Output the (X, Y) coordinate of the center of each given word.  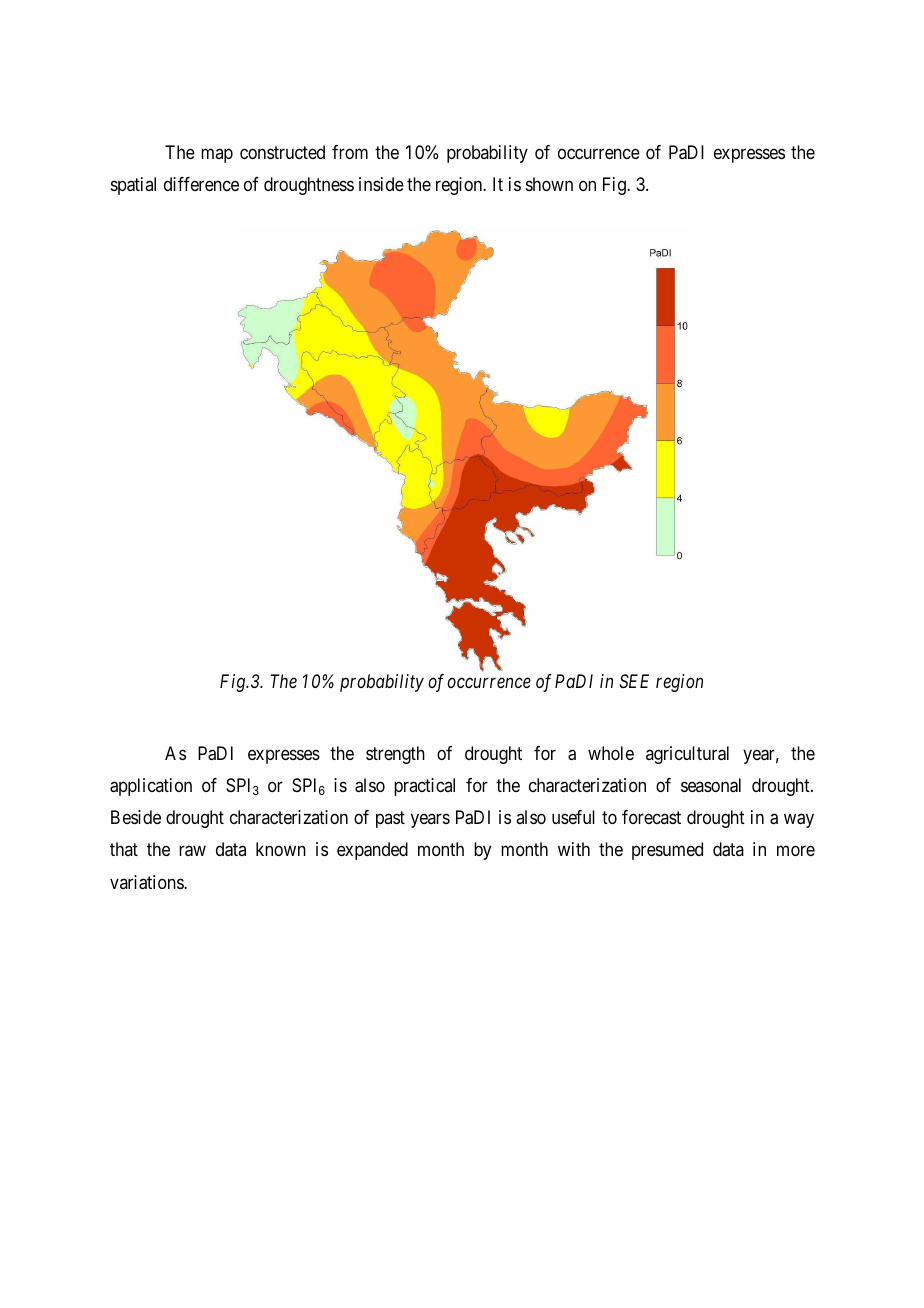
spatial (133, 186)
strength (395, 755)
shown (549, 184)
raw (192, 851)
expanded (372, 851)
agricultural (687, 755)
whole (611, 753)
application (151, 787)
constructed (282, 152)
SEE (634, 681)
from (350, 152)
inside (381, 184)
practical (424, 787)
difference (201, 184)
